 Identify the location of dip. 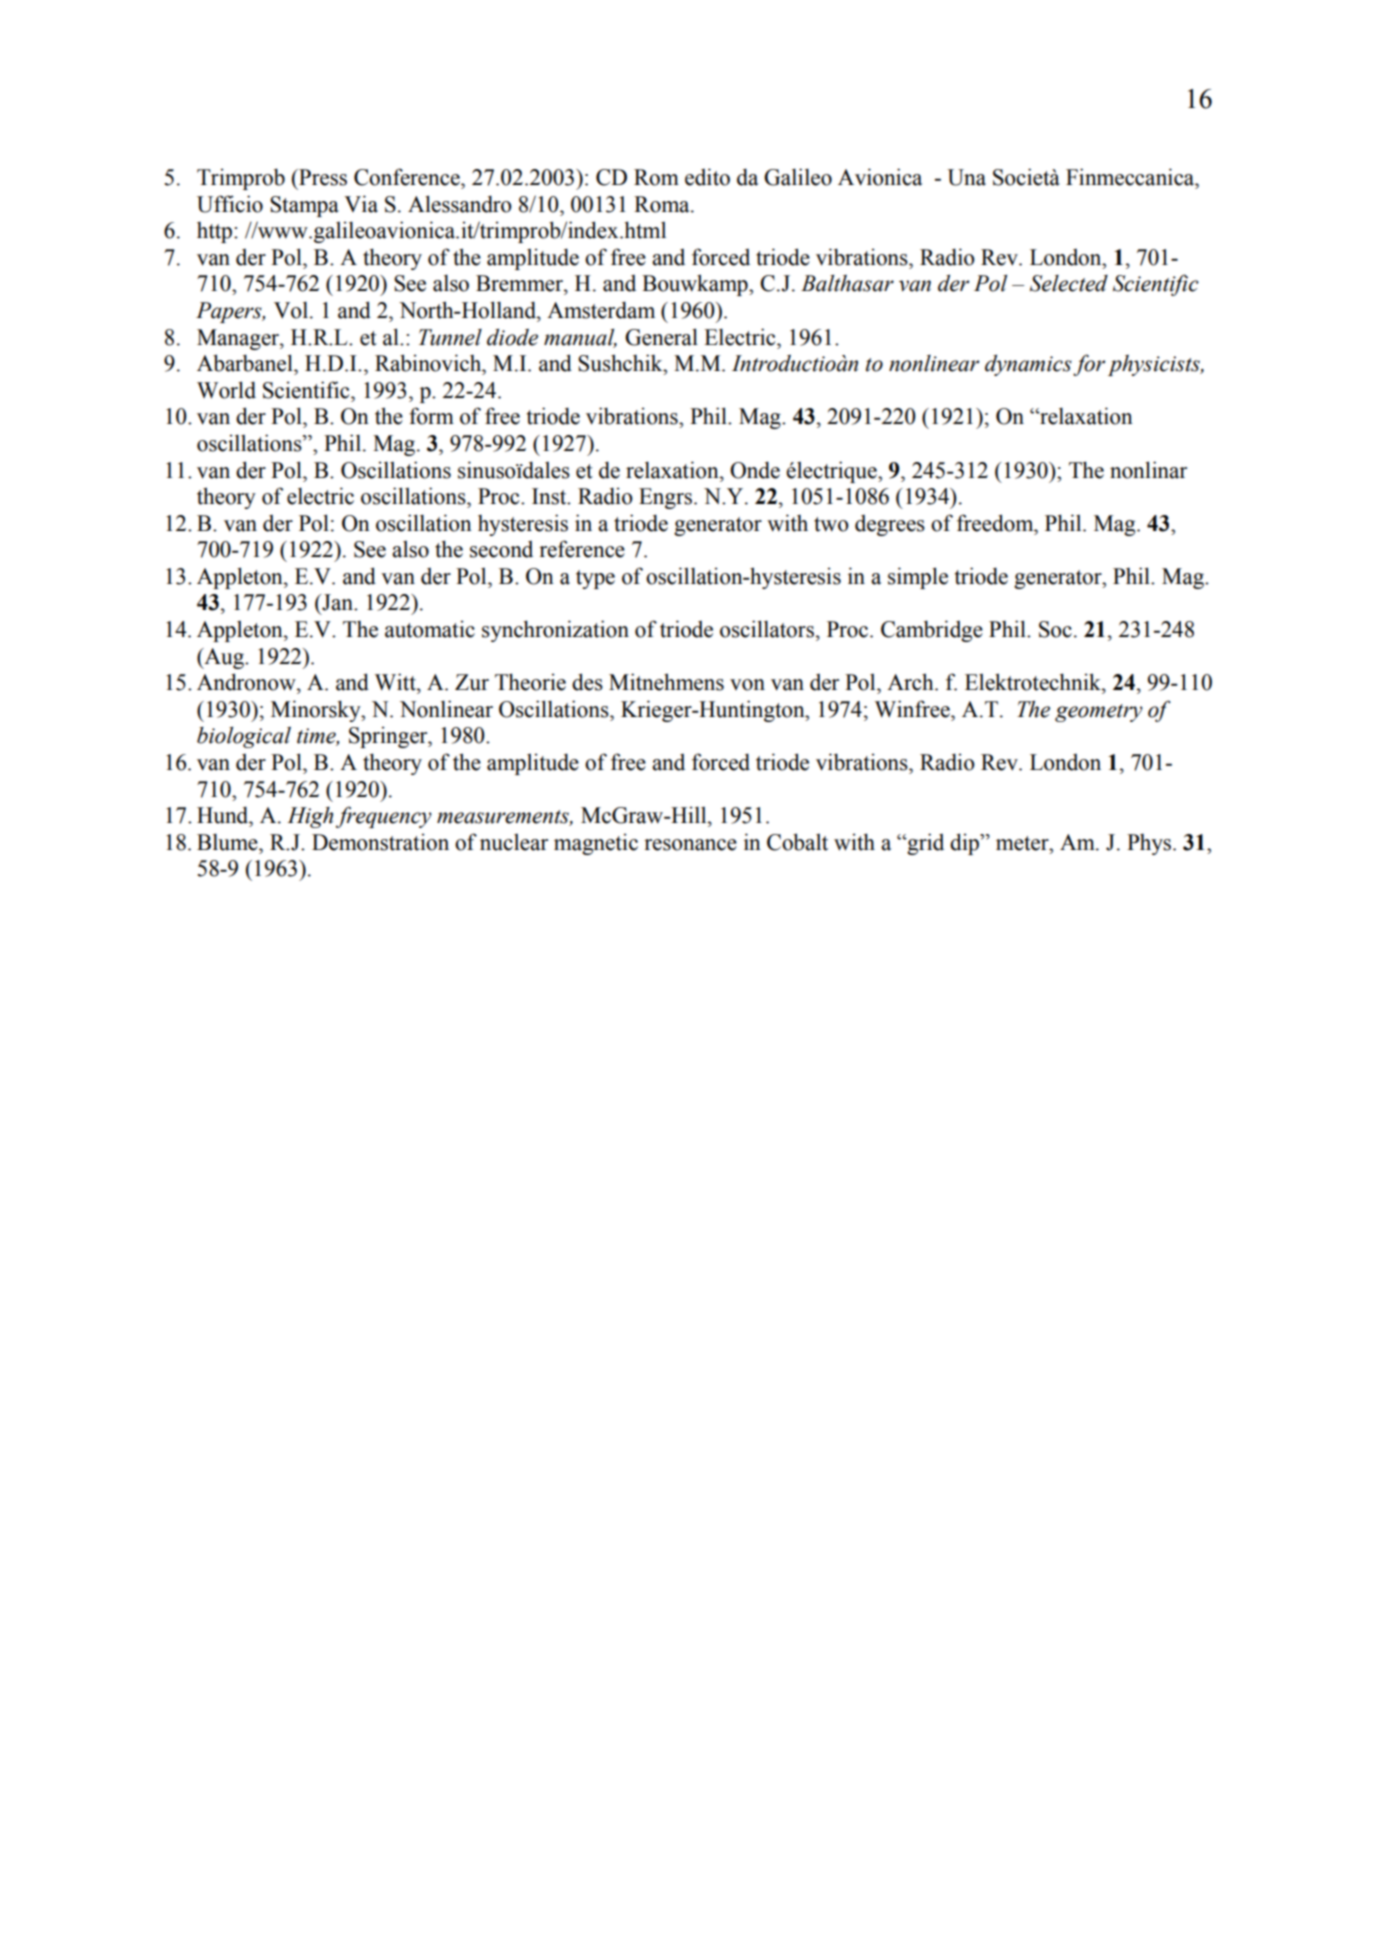
(965, 844).
